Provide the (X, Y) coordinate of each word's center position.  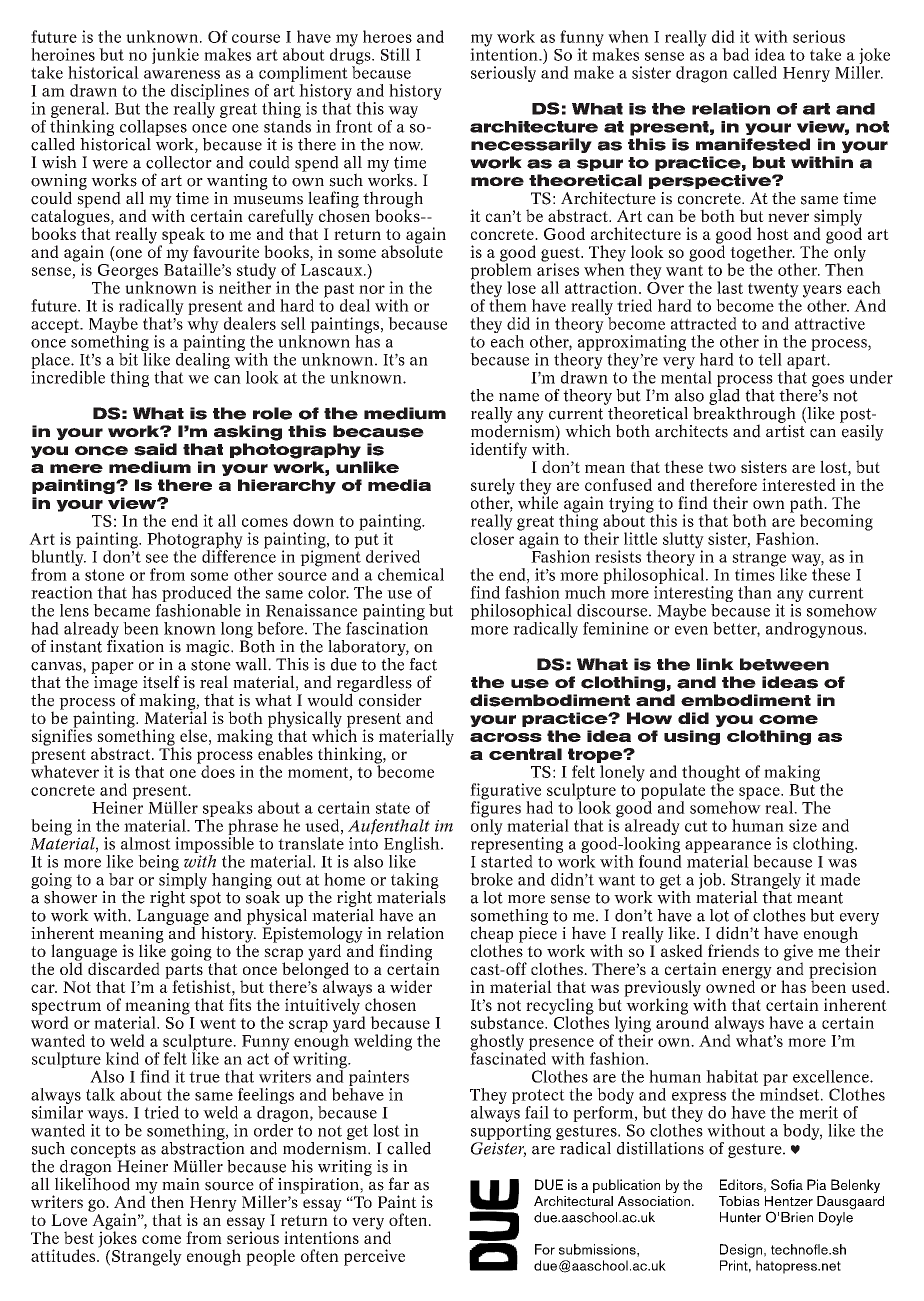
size (803, 825)
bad (735, 54)
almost (146, 843)
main (181, 1184)
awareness (182, 74)
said (155, 449)
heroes (387, 36)
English (413, 846)
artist (786, 430)
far (398, 1183)
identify (498, 450)
